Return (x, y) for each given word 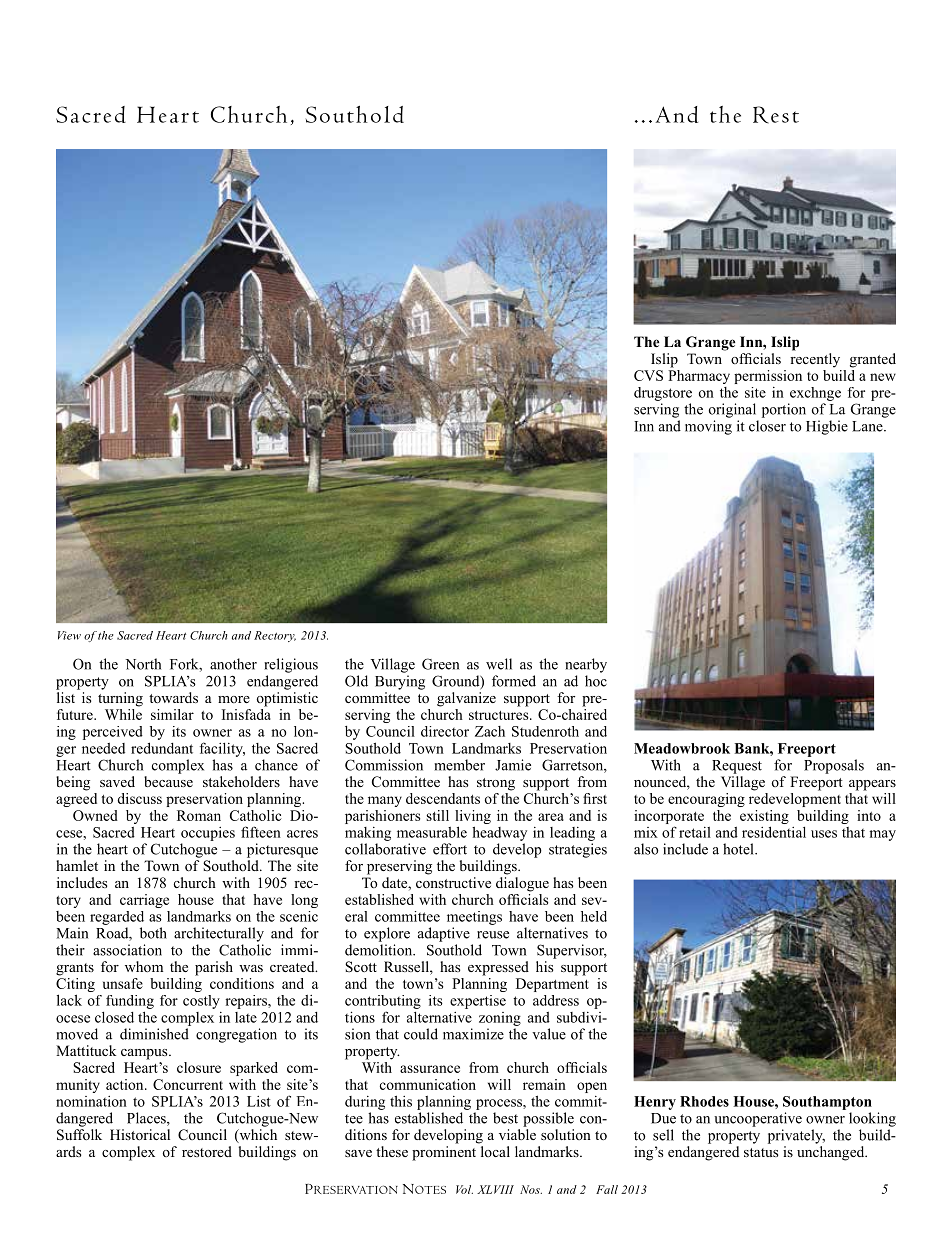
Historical (140, 1134)
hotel (739, 849)
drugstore (663, 394)
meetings (474, 918)
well (499, 664)
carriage (144, 901)
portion (784, 410)
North (143, 664)
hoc (596, 681)
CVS (648, 375)
